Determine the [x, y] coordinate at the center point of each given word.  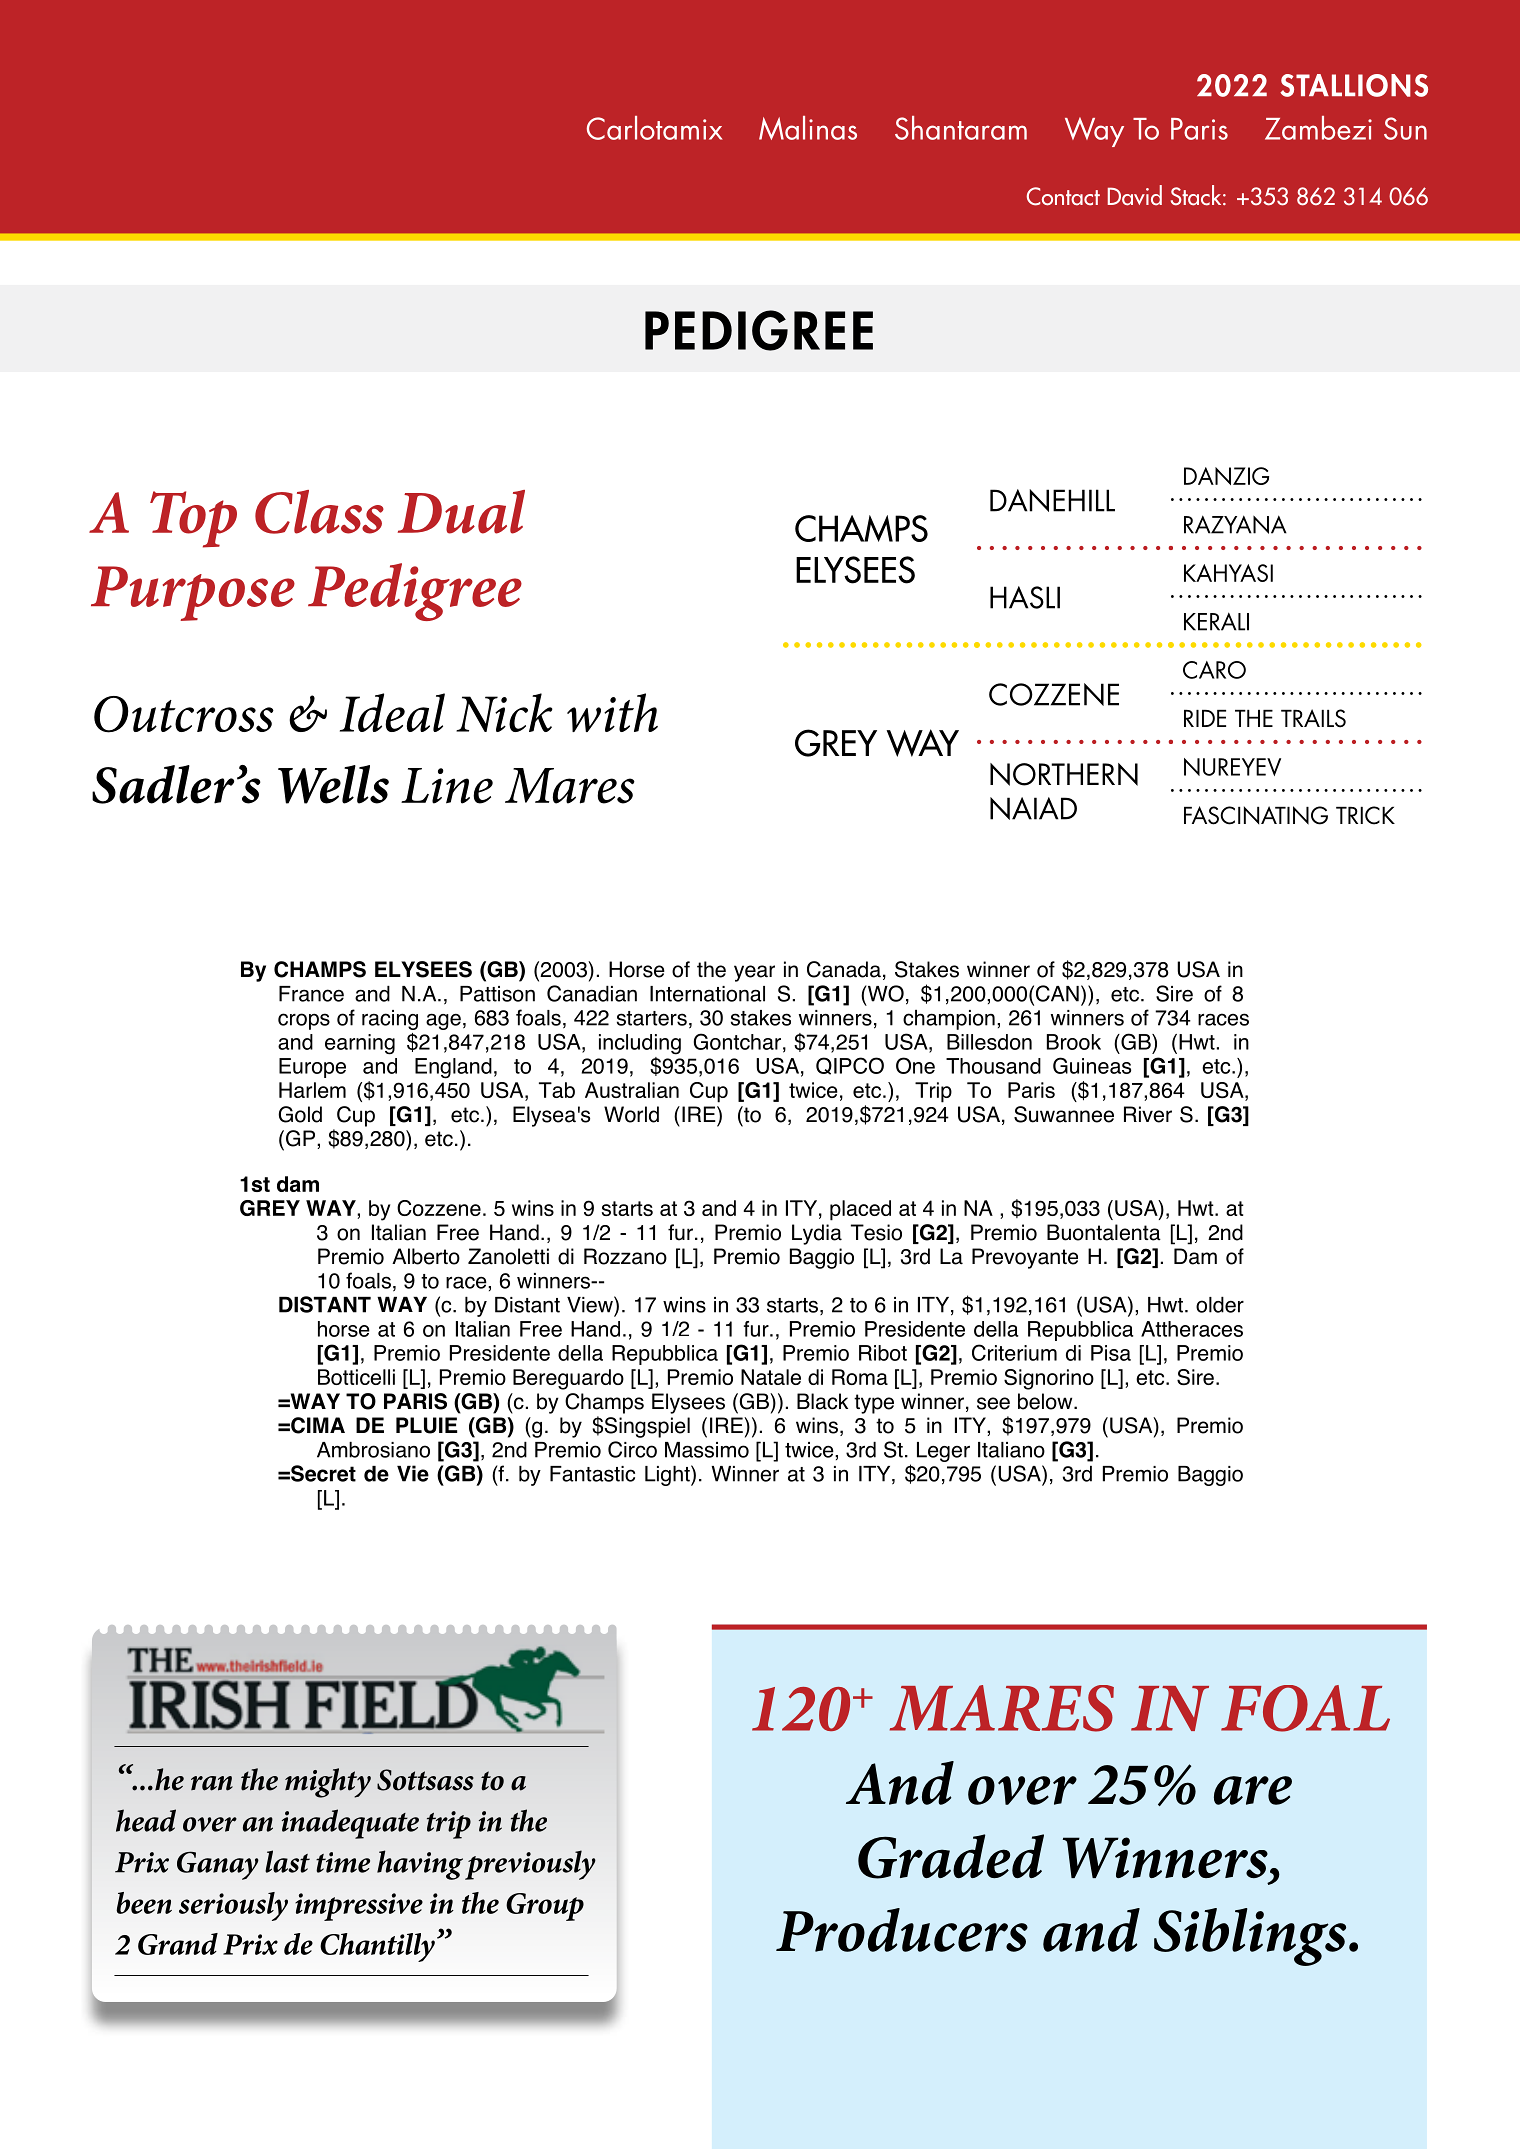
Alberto [426, 1256]
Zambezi [1318, 128]
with [612, 712]
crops [304, 1021]
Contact [1063, 196]
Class [319, 512]
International [707, 994]
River [1148, 1114]
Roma [860, 1377]
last [287, 1861]
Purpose [193, 593]
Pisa [1111, 1353]
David [1135, 195]
